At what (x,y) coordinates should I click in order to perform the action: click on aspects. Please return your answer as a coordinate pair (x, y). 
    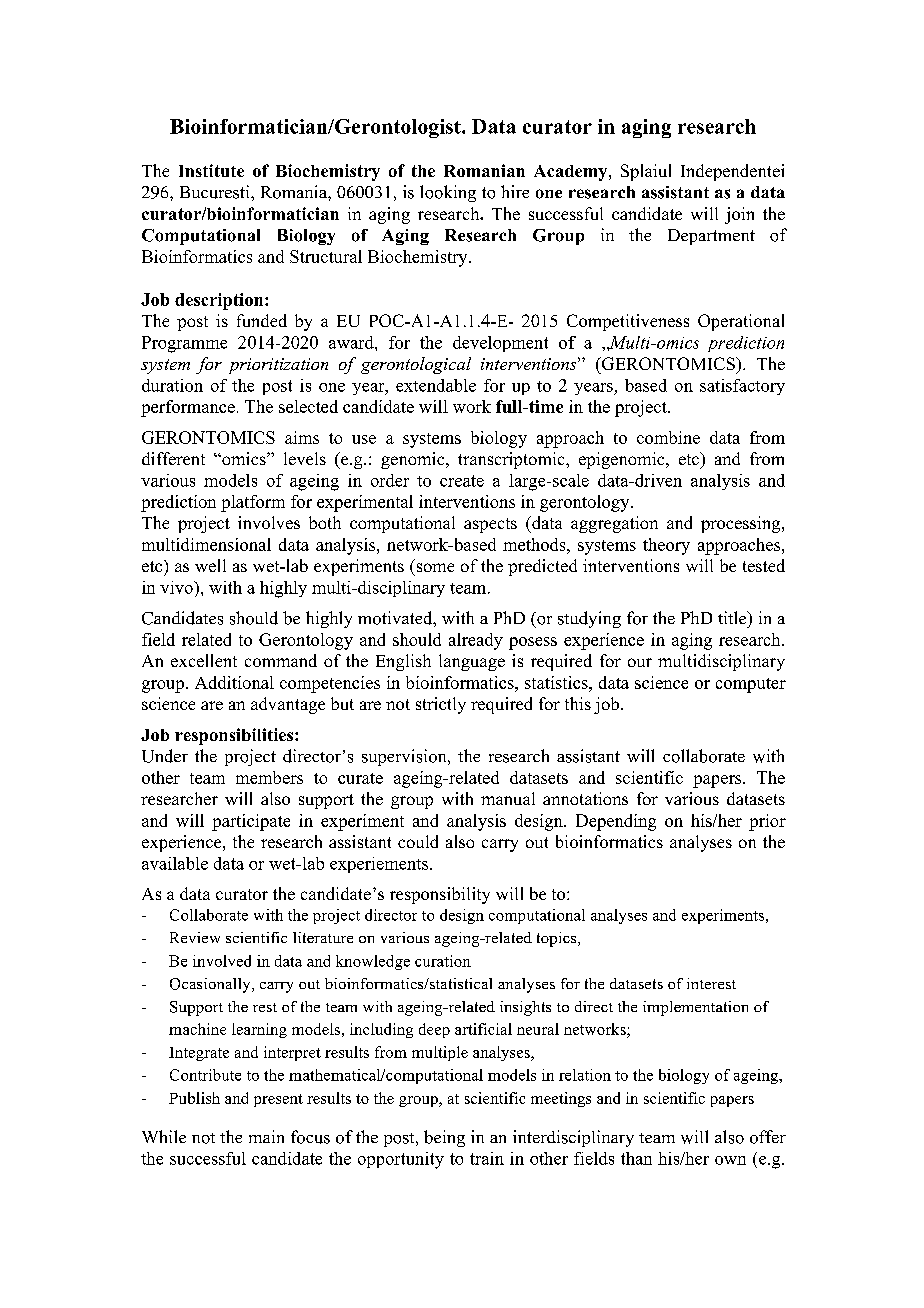
    Looking at the image, I should click on (490, 525).
